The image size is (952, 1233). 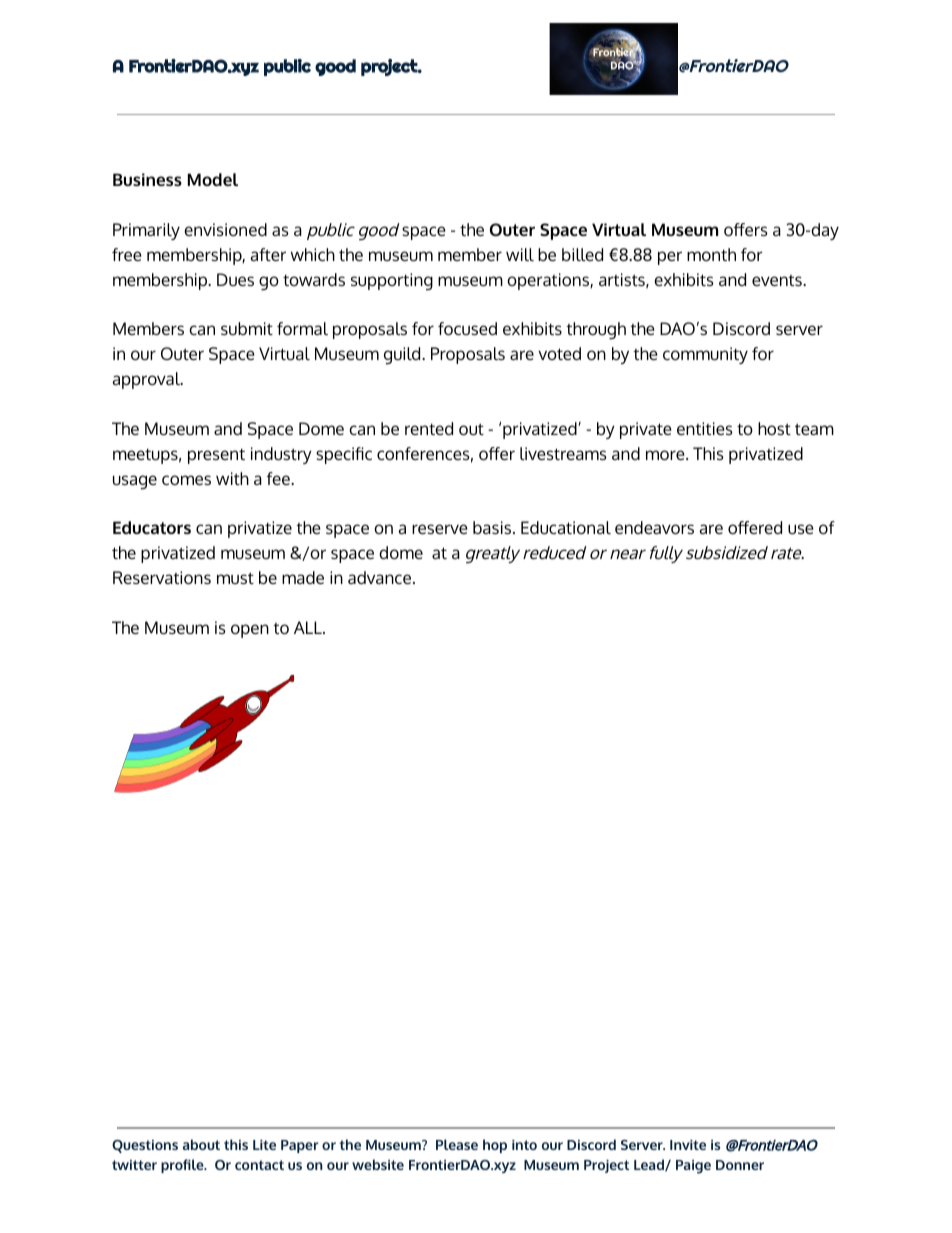 What do you see at coordinates (654, 527) in the document?
I see `endeavors` at bounding box center [654, 527].
